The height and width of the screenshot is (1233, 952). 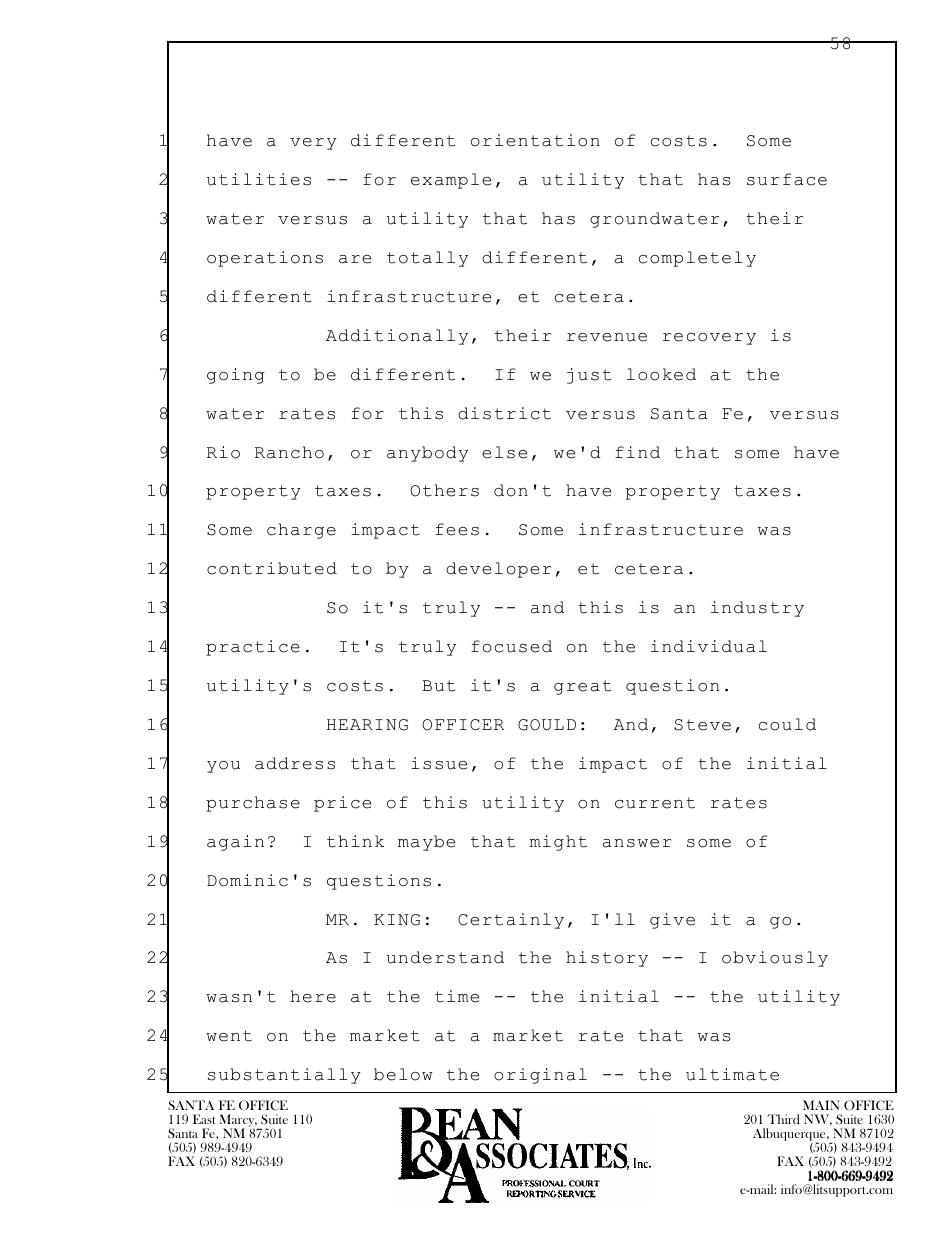 I want to click on substantially, so click(x=284, y=1076).
